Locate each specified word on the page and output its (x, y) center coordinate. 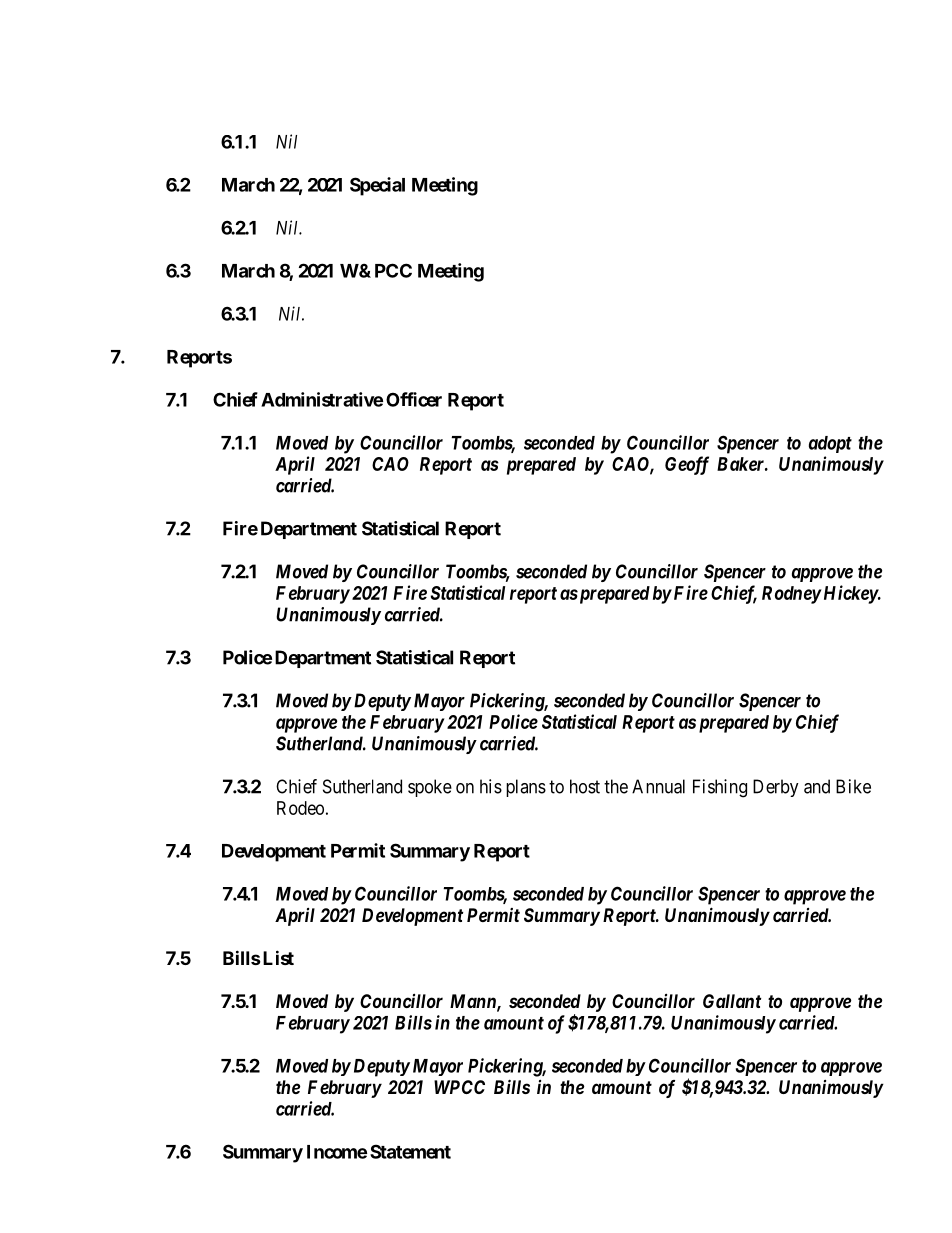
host (585, 786)
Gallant (732, 1001)
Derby (776, 788)
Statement (410, 1151)
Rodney (791, 595)
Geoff (687, 465)
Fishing (720, 788)
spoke (430, 788)
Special (377, 186)
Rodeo (300, 808)
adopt (830, 444)
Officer (414, 399)
